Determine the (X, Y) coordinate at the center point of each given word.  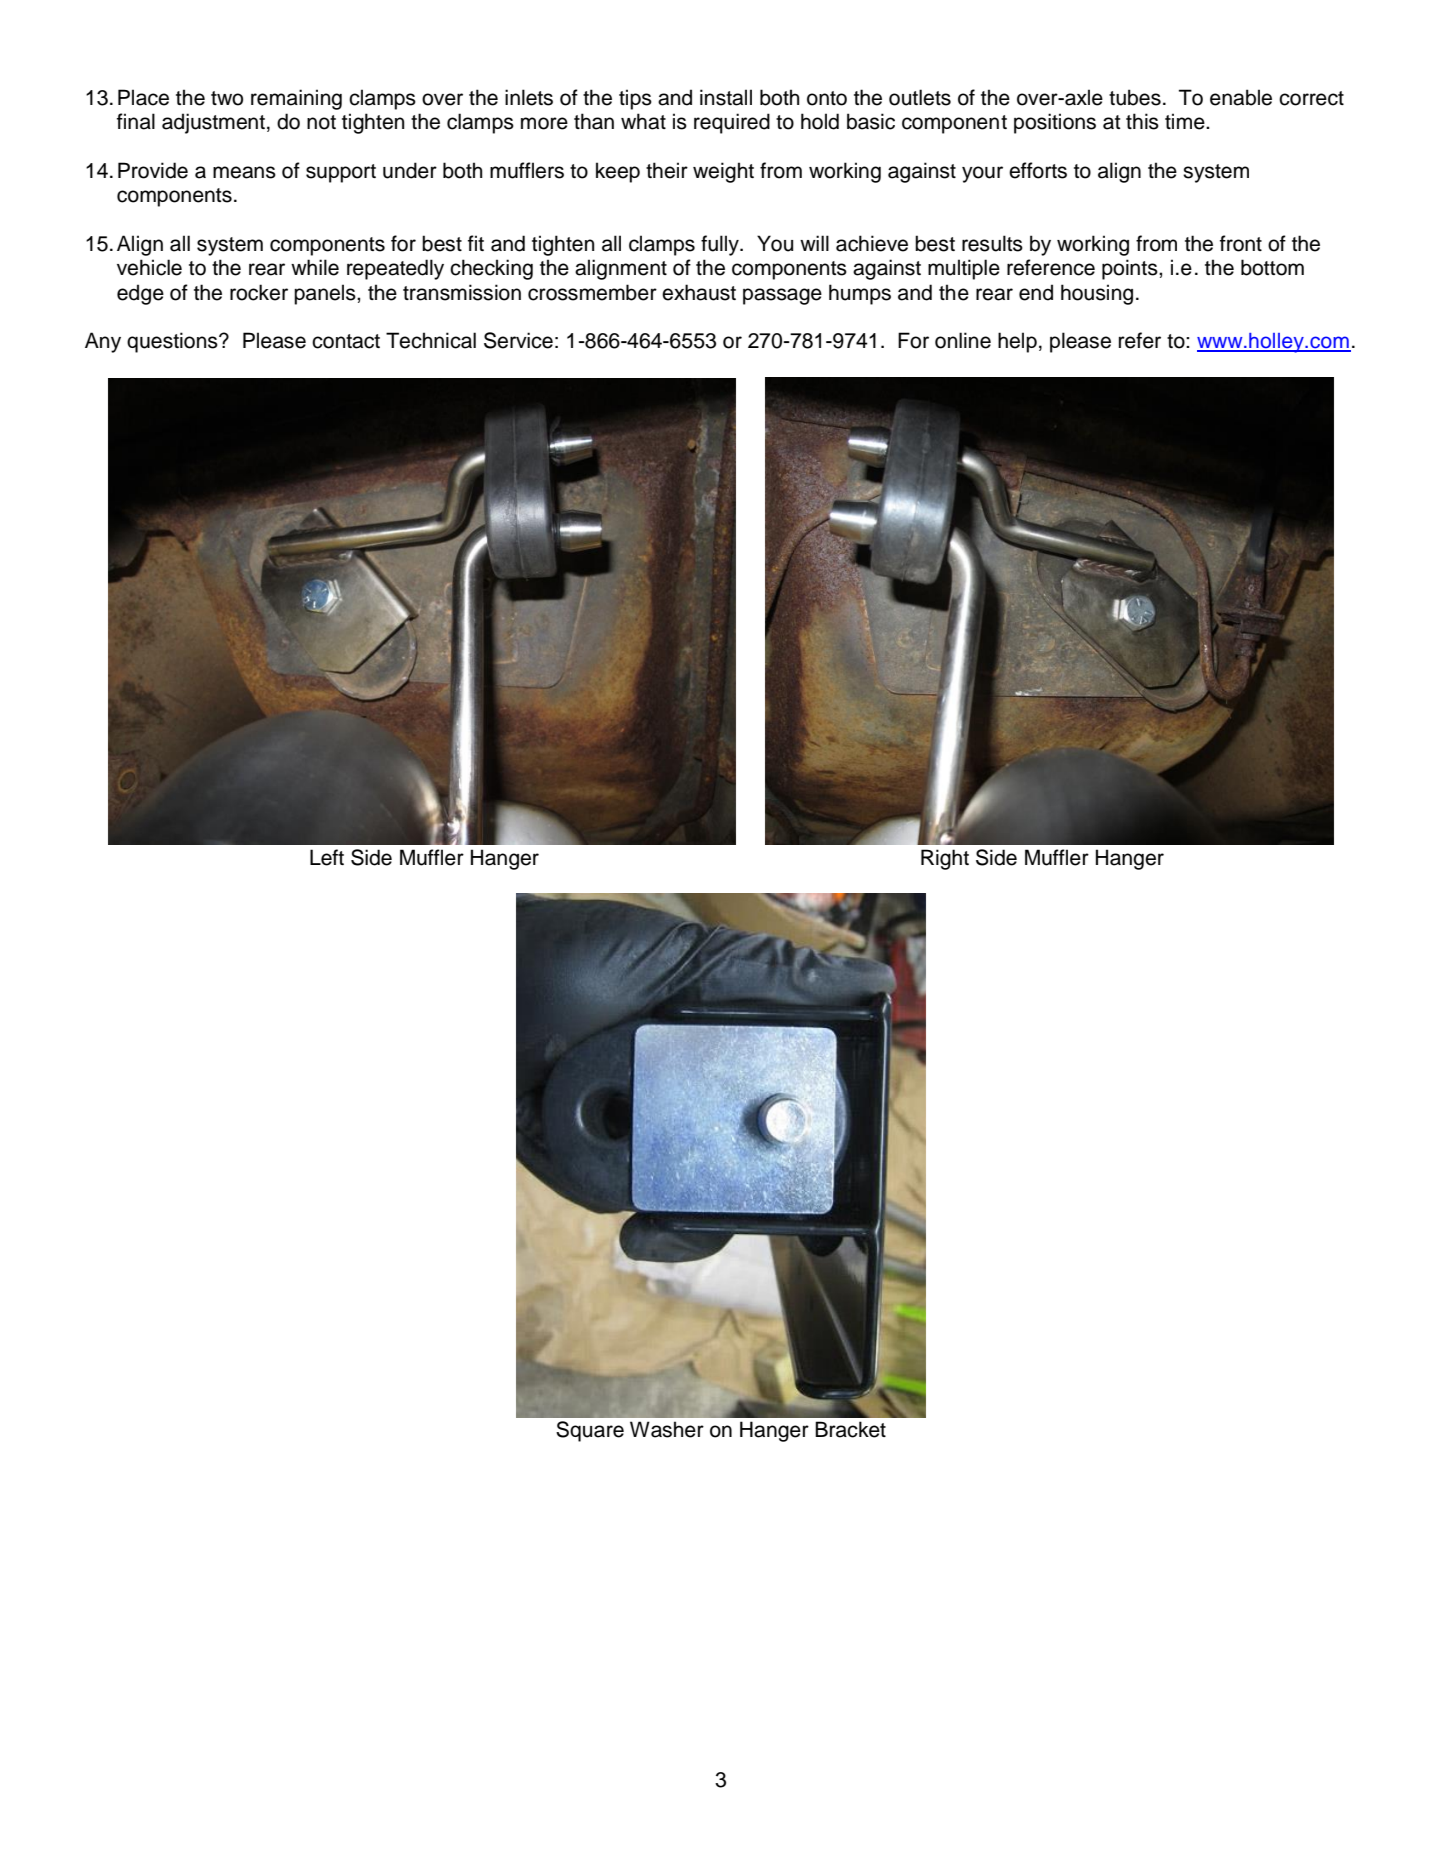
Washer (667, 1429)
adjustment (213, 123)
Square (590, 1431)
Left (327, 857)
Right (945, 859)
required (732, 123)
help (1017, 342)
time (1186, 121)
